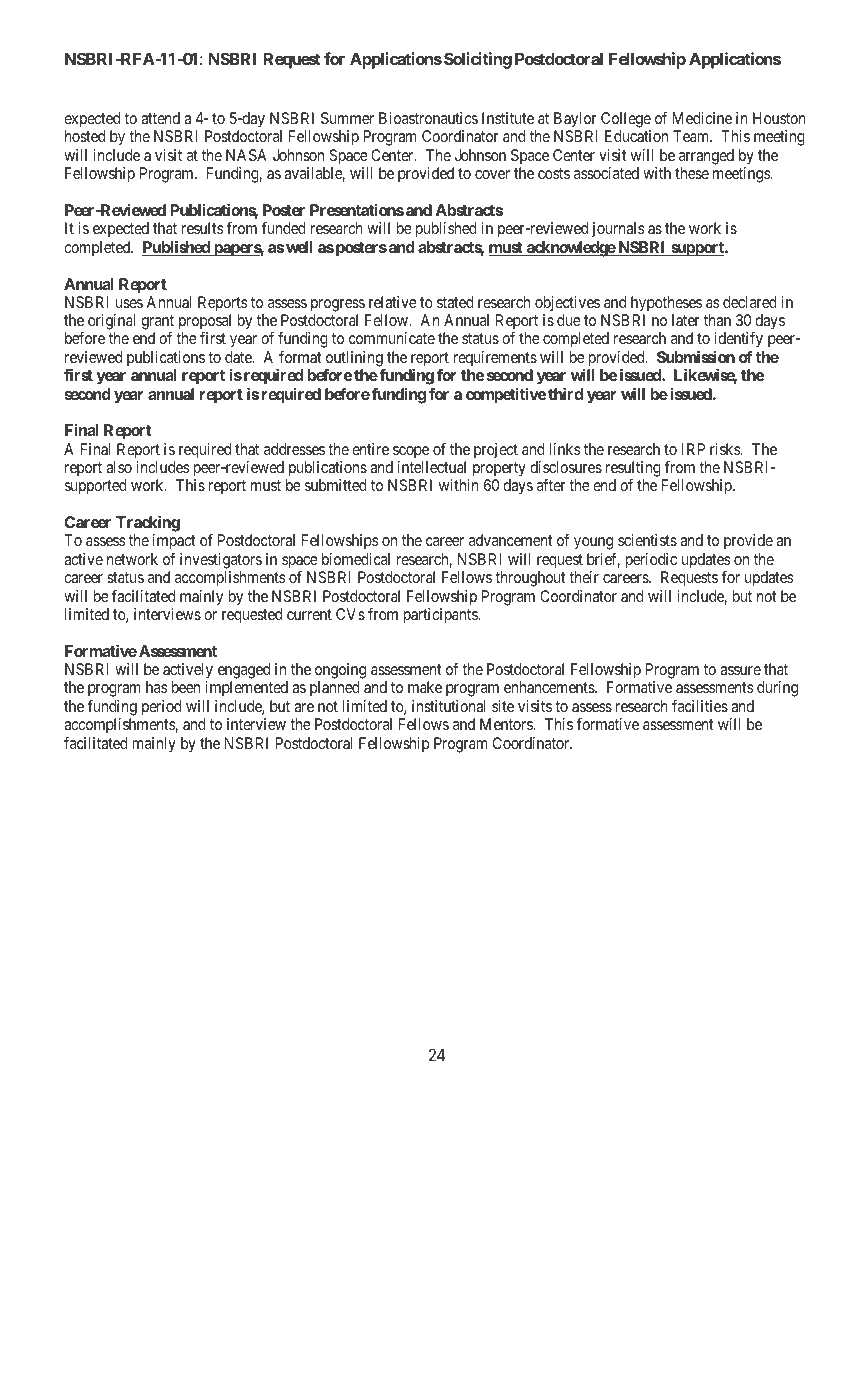 The height and width of the screenshot is (1400, 849). What do you see at coordinates (702, 118) in the screenshot?
I see `Medicine` at bounding box center [702, 118].
